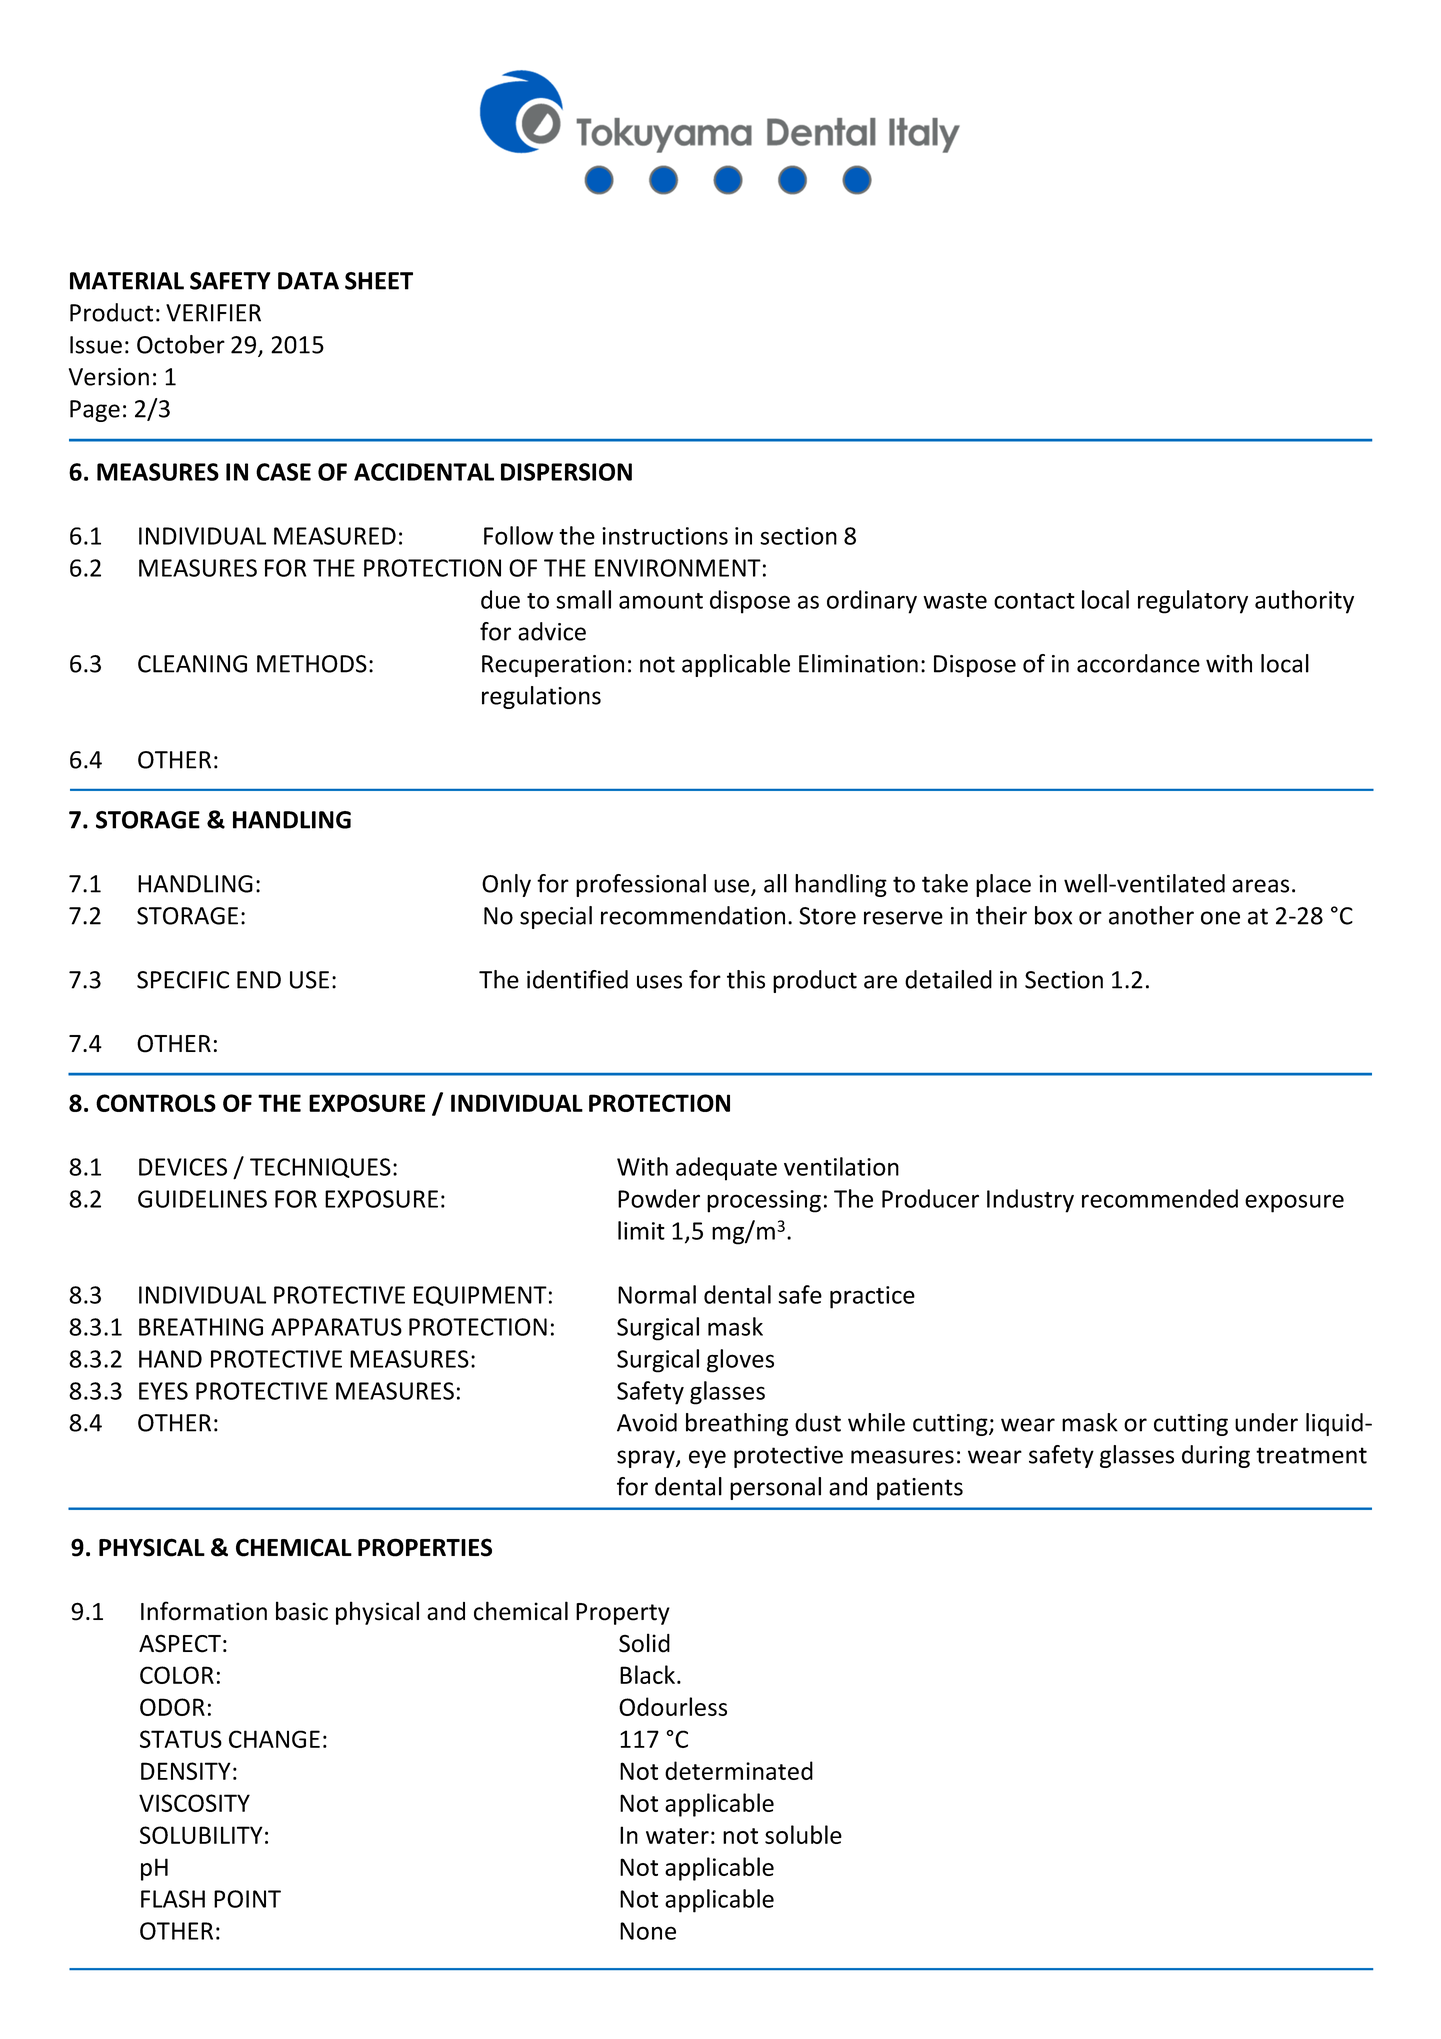 This page has height=2039, width=1441. What do you see at coordinates (677, 1836) in the page?
I see `water` at bounding box center [677, 1836].
